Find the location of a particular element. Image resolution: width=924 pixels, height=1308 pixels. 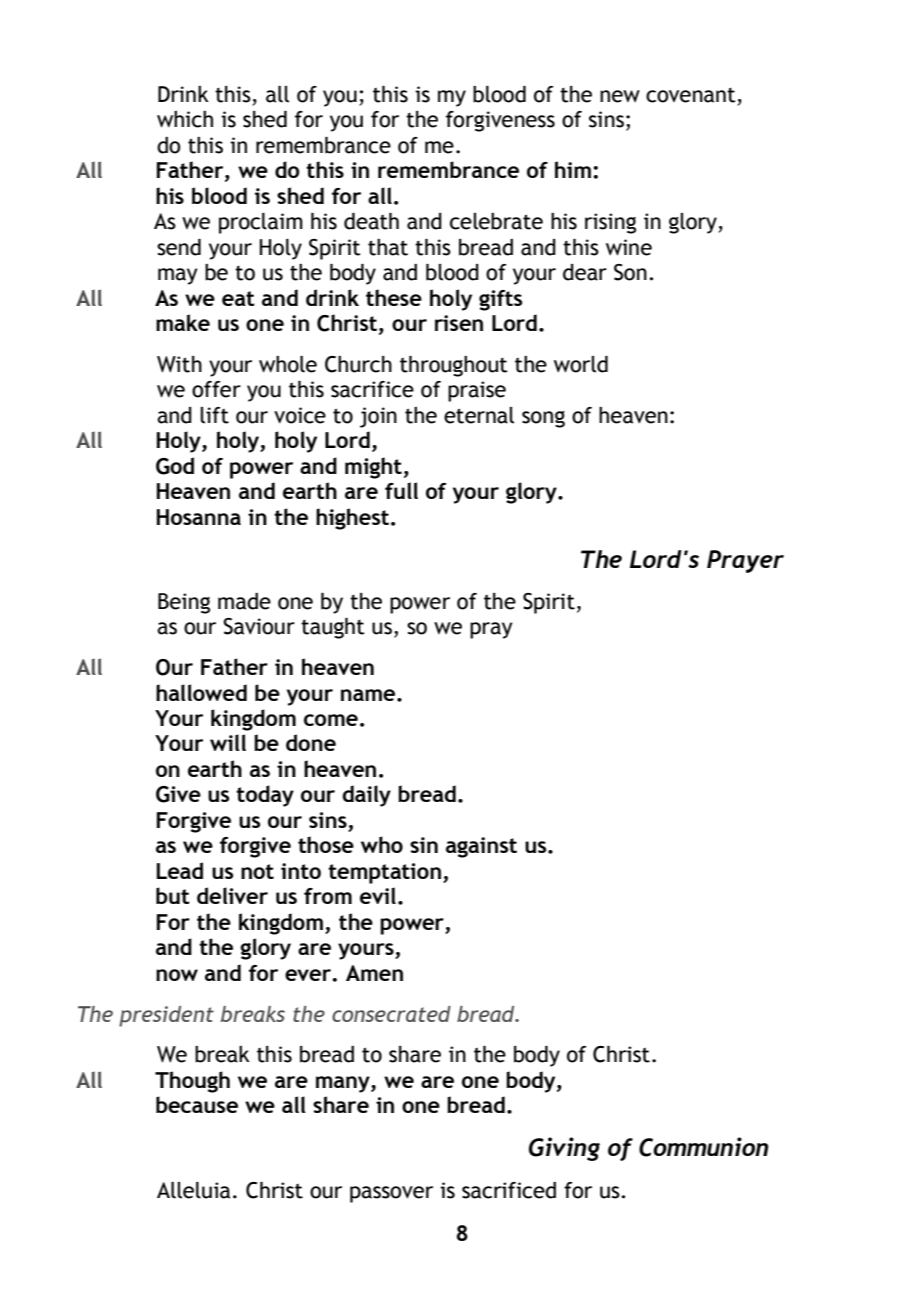

new is located at coordinates (620, 96).
